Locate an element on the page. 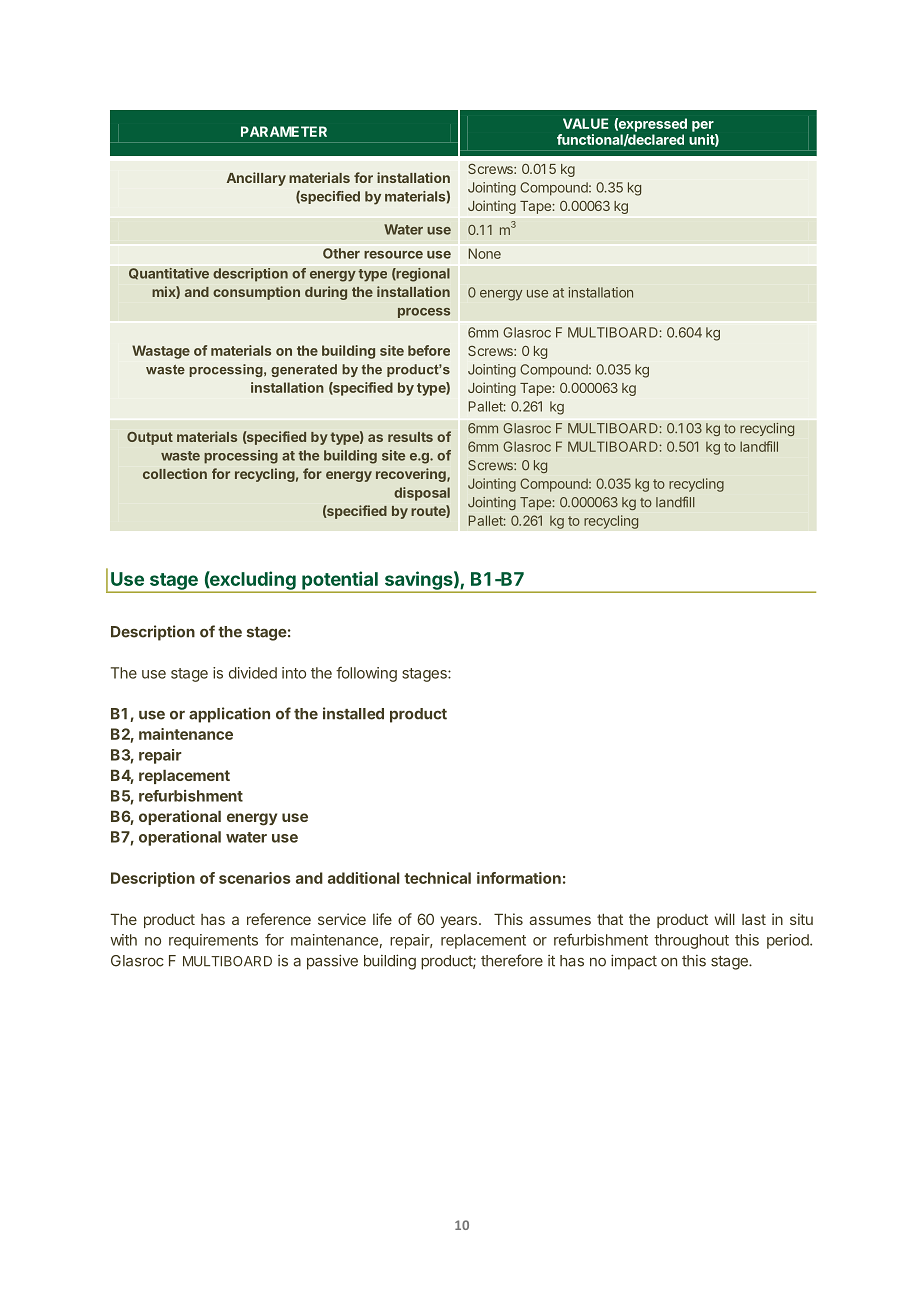 Image resolution: width=924 pixels, height=1308 pixels. None is located at coordinates (484, 253).
